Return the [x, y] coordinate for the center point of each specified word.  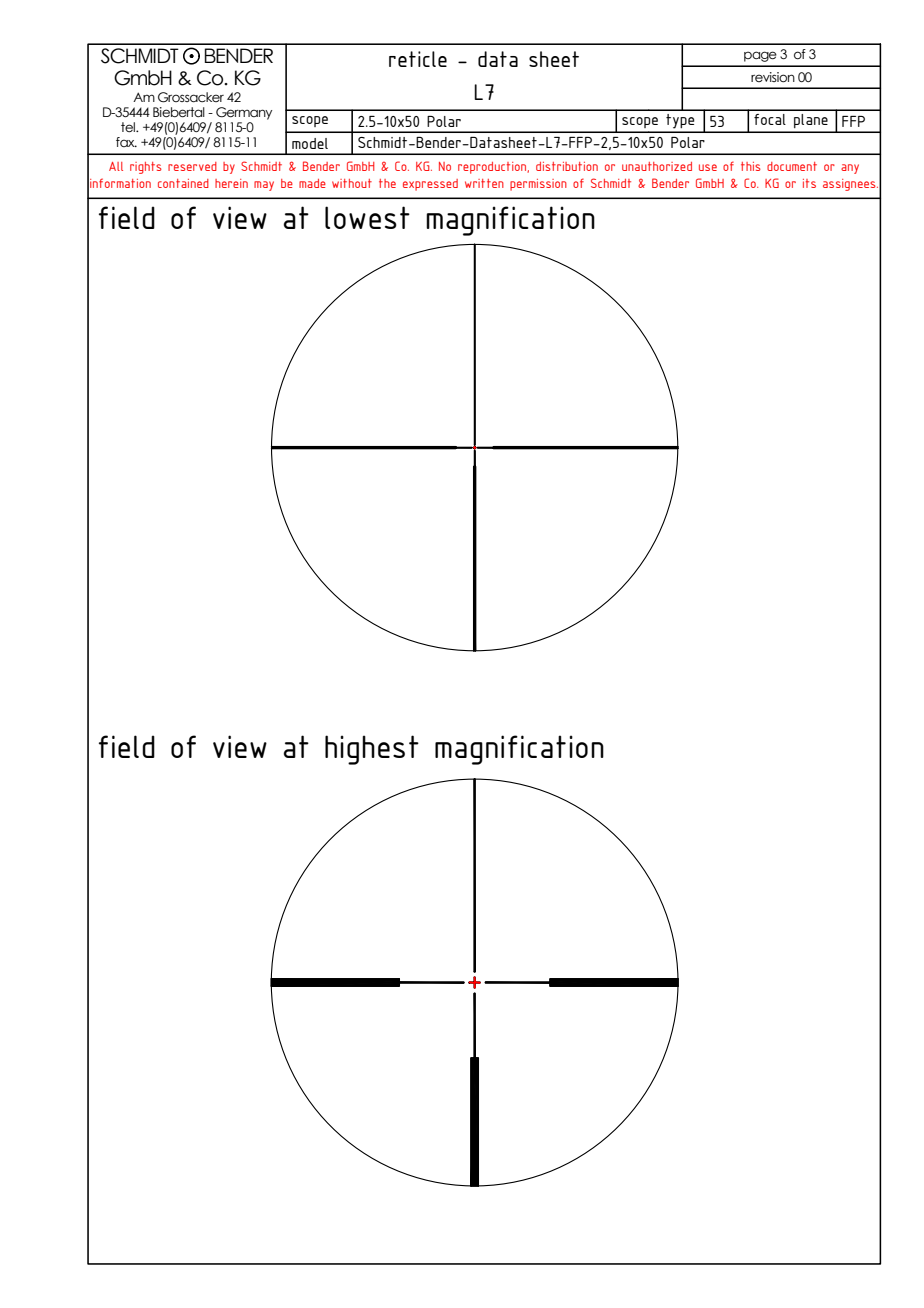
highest [372, 750]
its [809, 183]
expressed [430, 185]
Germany [244, 113]
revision [773, 77]
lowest [367, 217]
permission [538, 185]
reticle [418, 59]
